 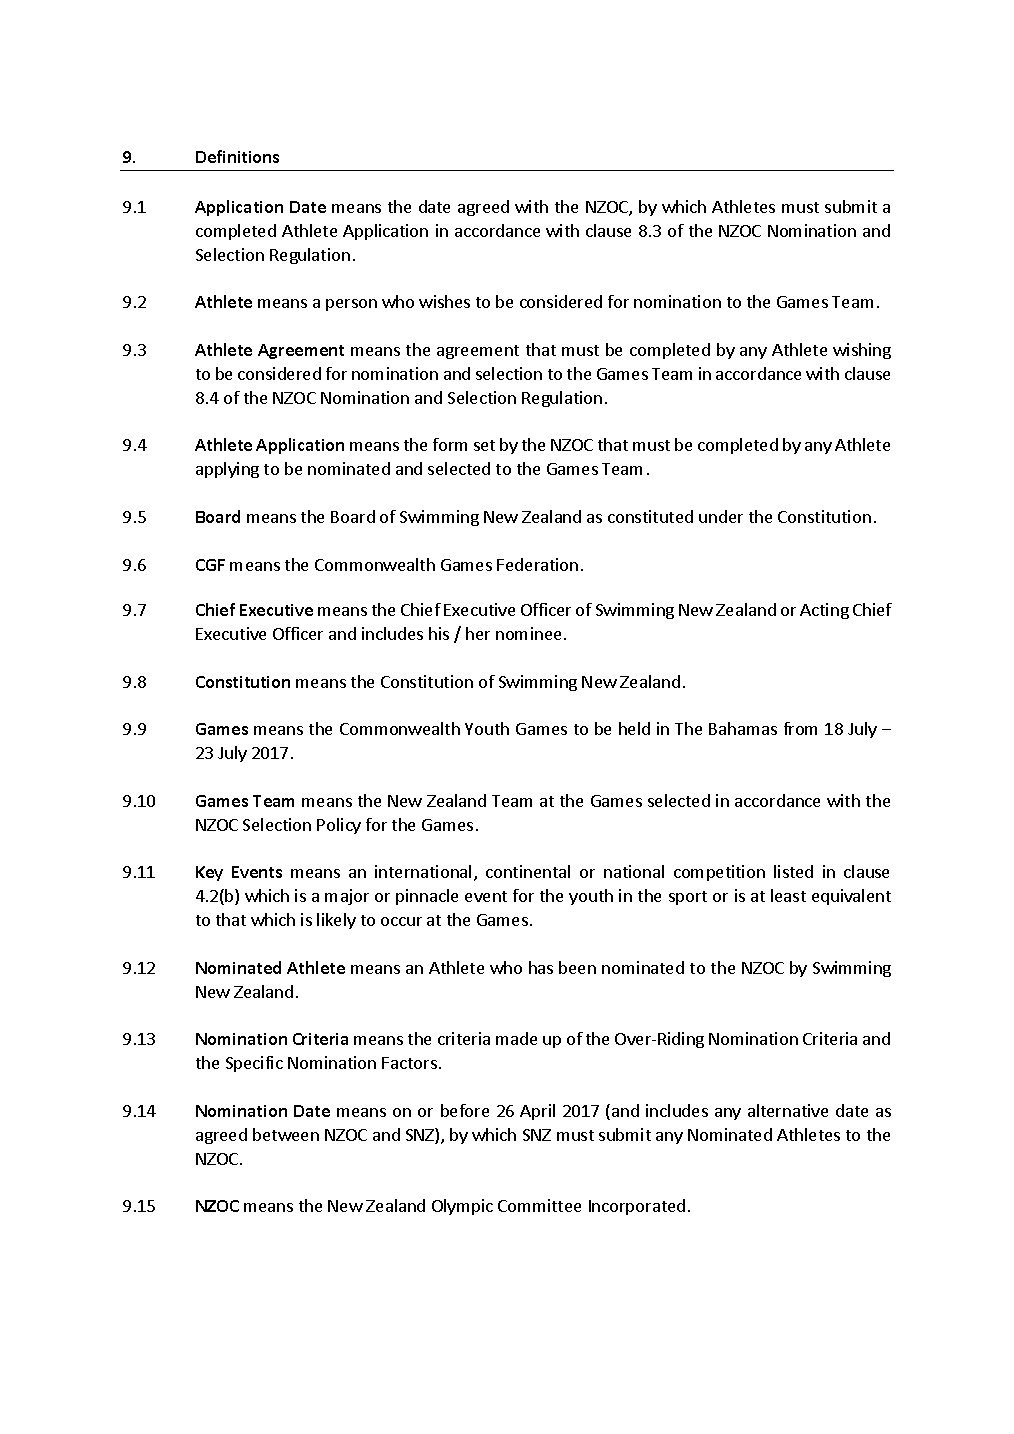 I want to click on Policy, so click(x=339, y=826).
